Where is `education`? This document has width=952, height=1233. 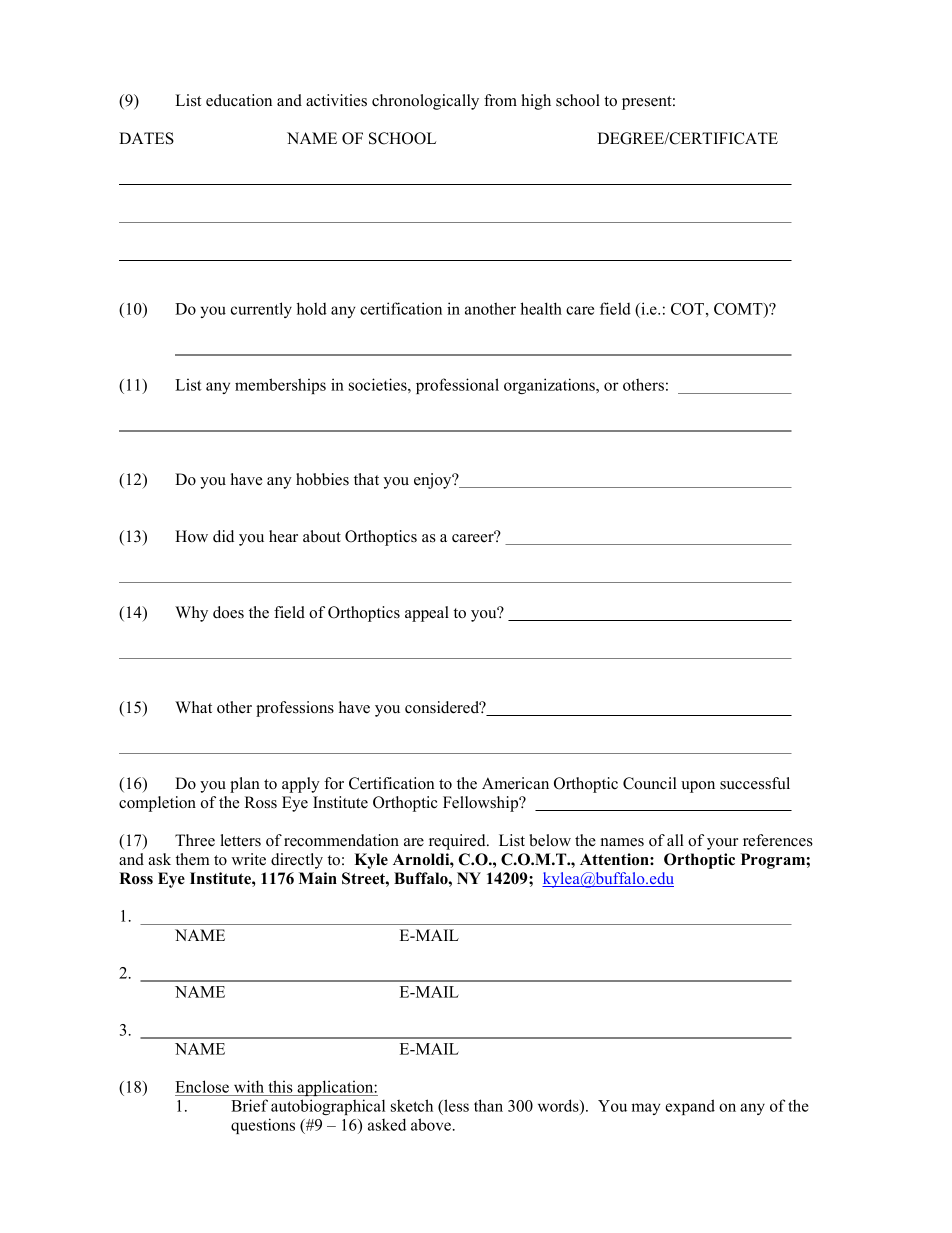
education is located at coordinates (239, 100).
